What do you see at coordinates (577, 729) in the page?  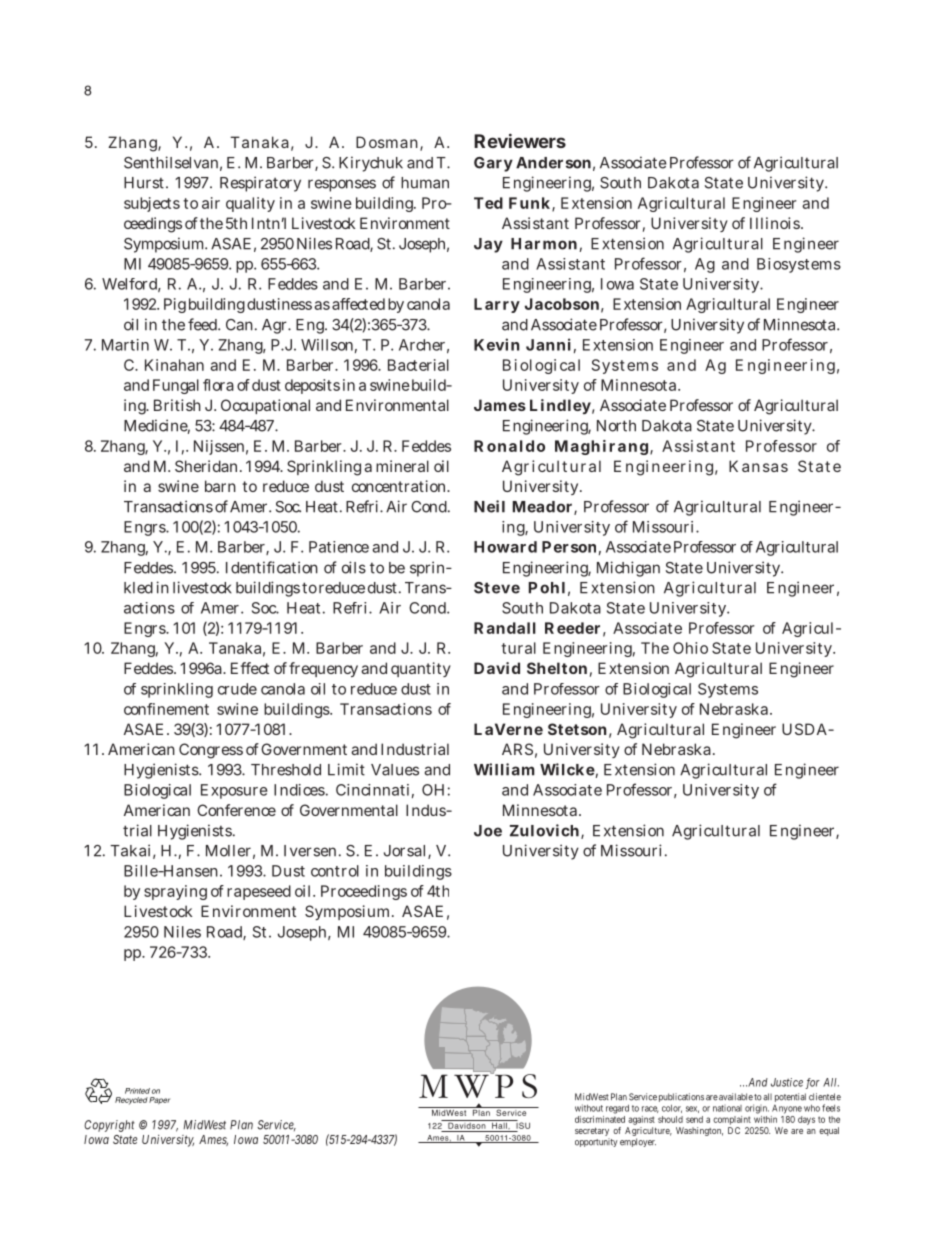 I see `Stetson` at bounding box center [577, 729].
